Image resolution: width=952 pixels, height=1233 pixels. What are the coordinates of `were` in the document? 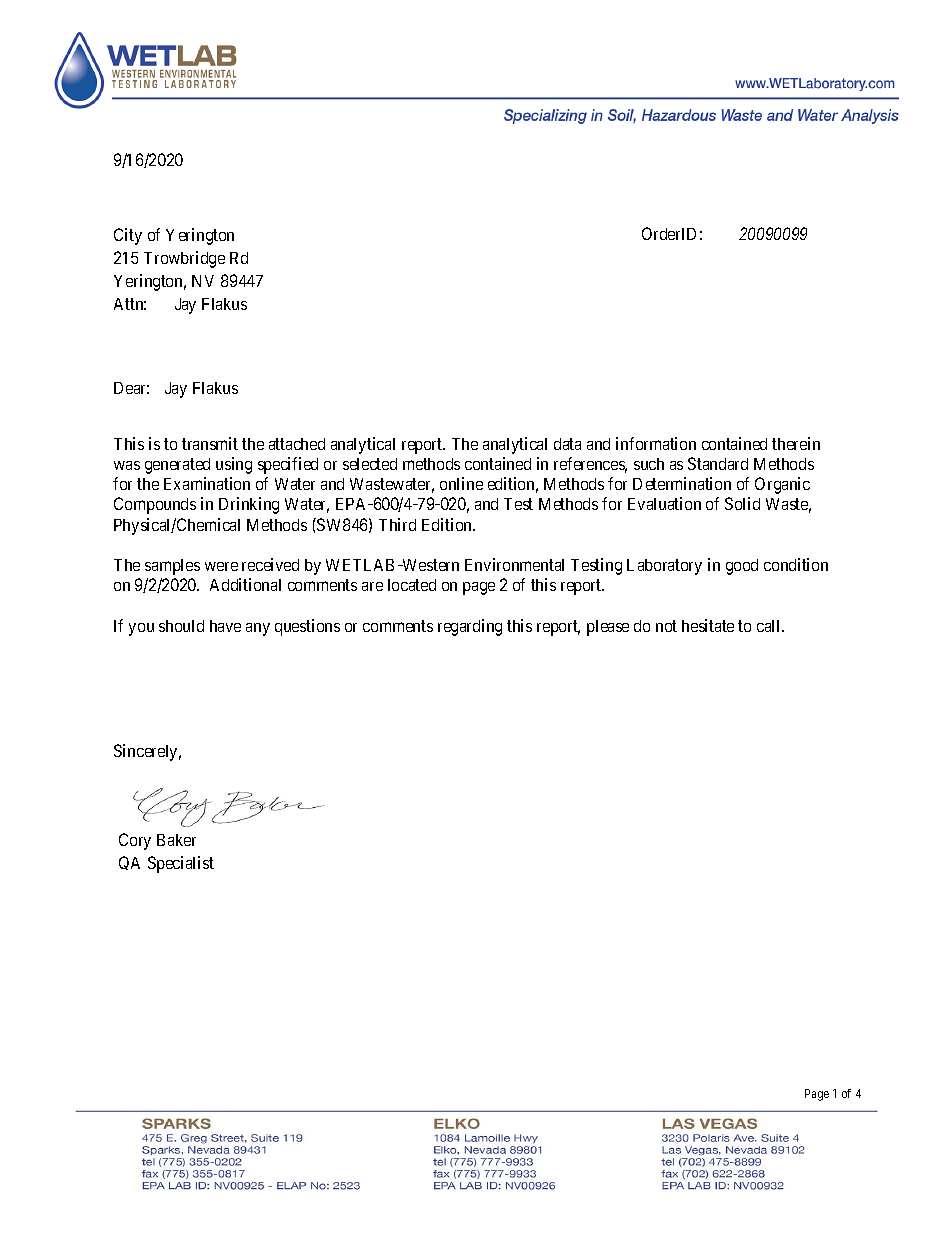 It's located at (221, 566).
